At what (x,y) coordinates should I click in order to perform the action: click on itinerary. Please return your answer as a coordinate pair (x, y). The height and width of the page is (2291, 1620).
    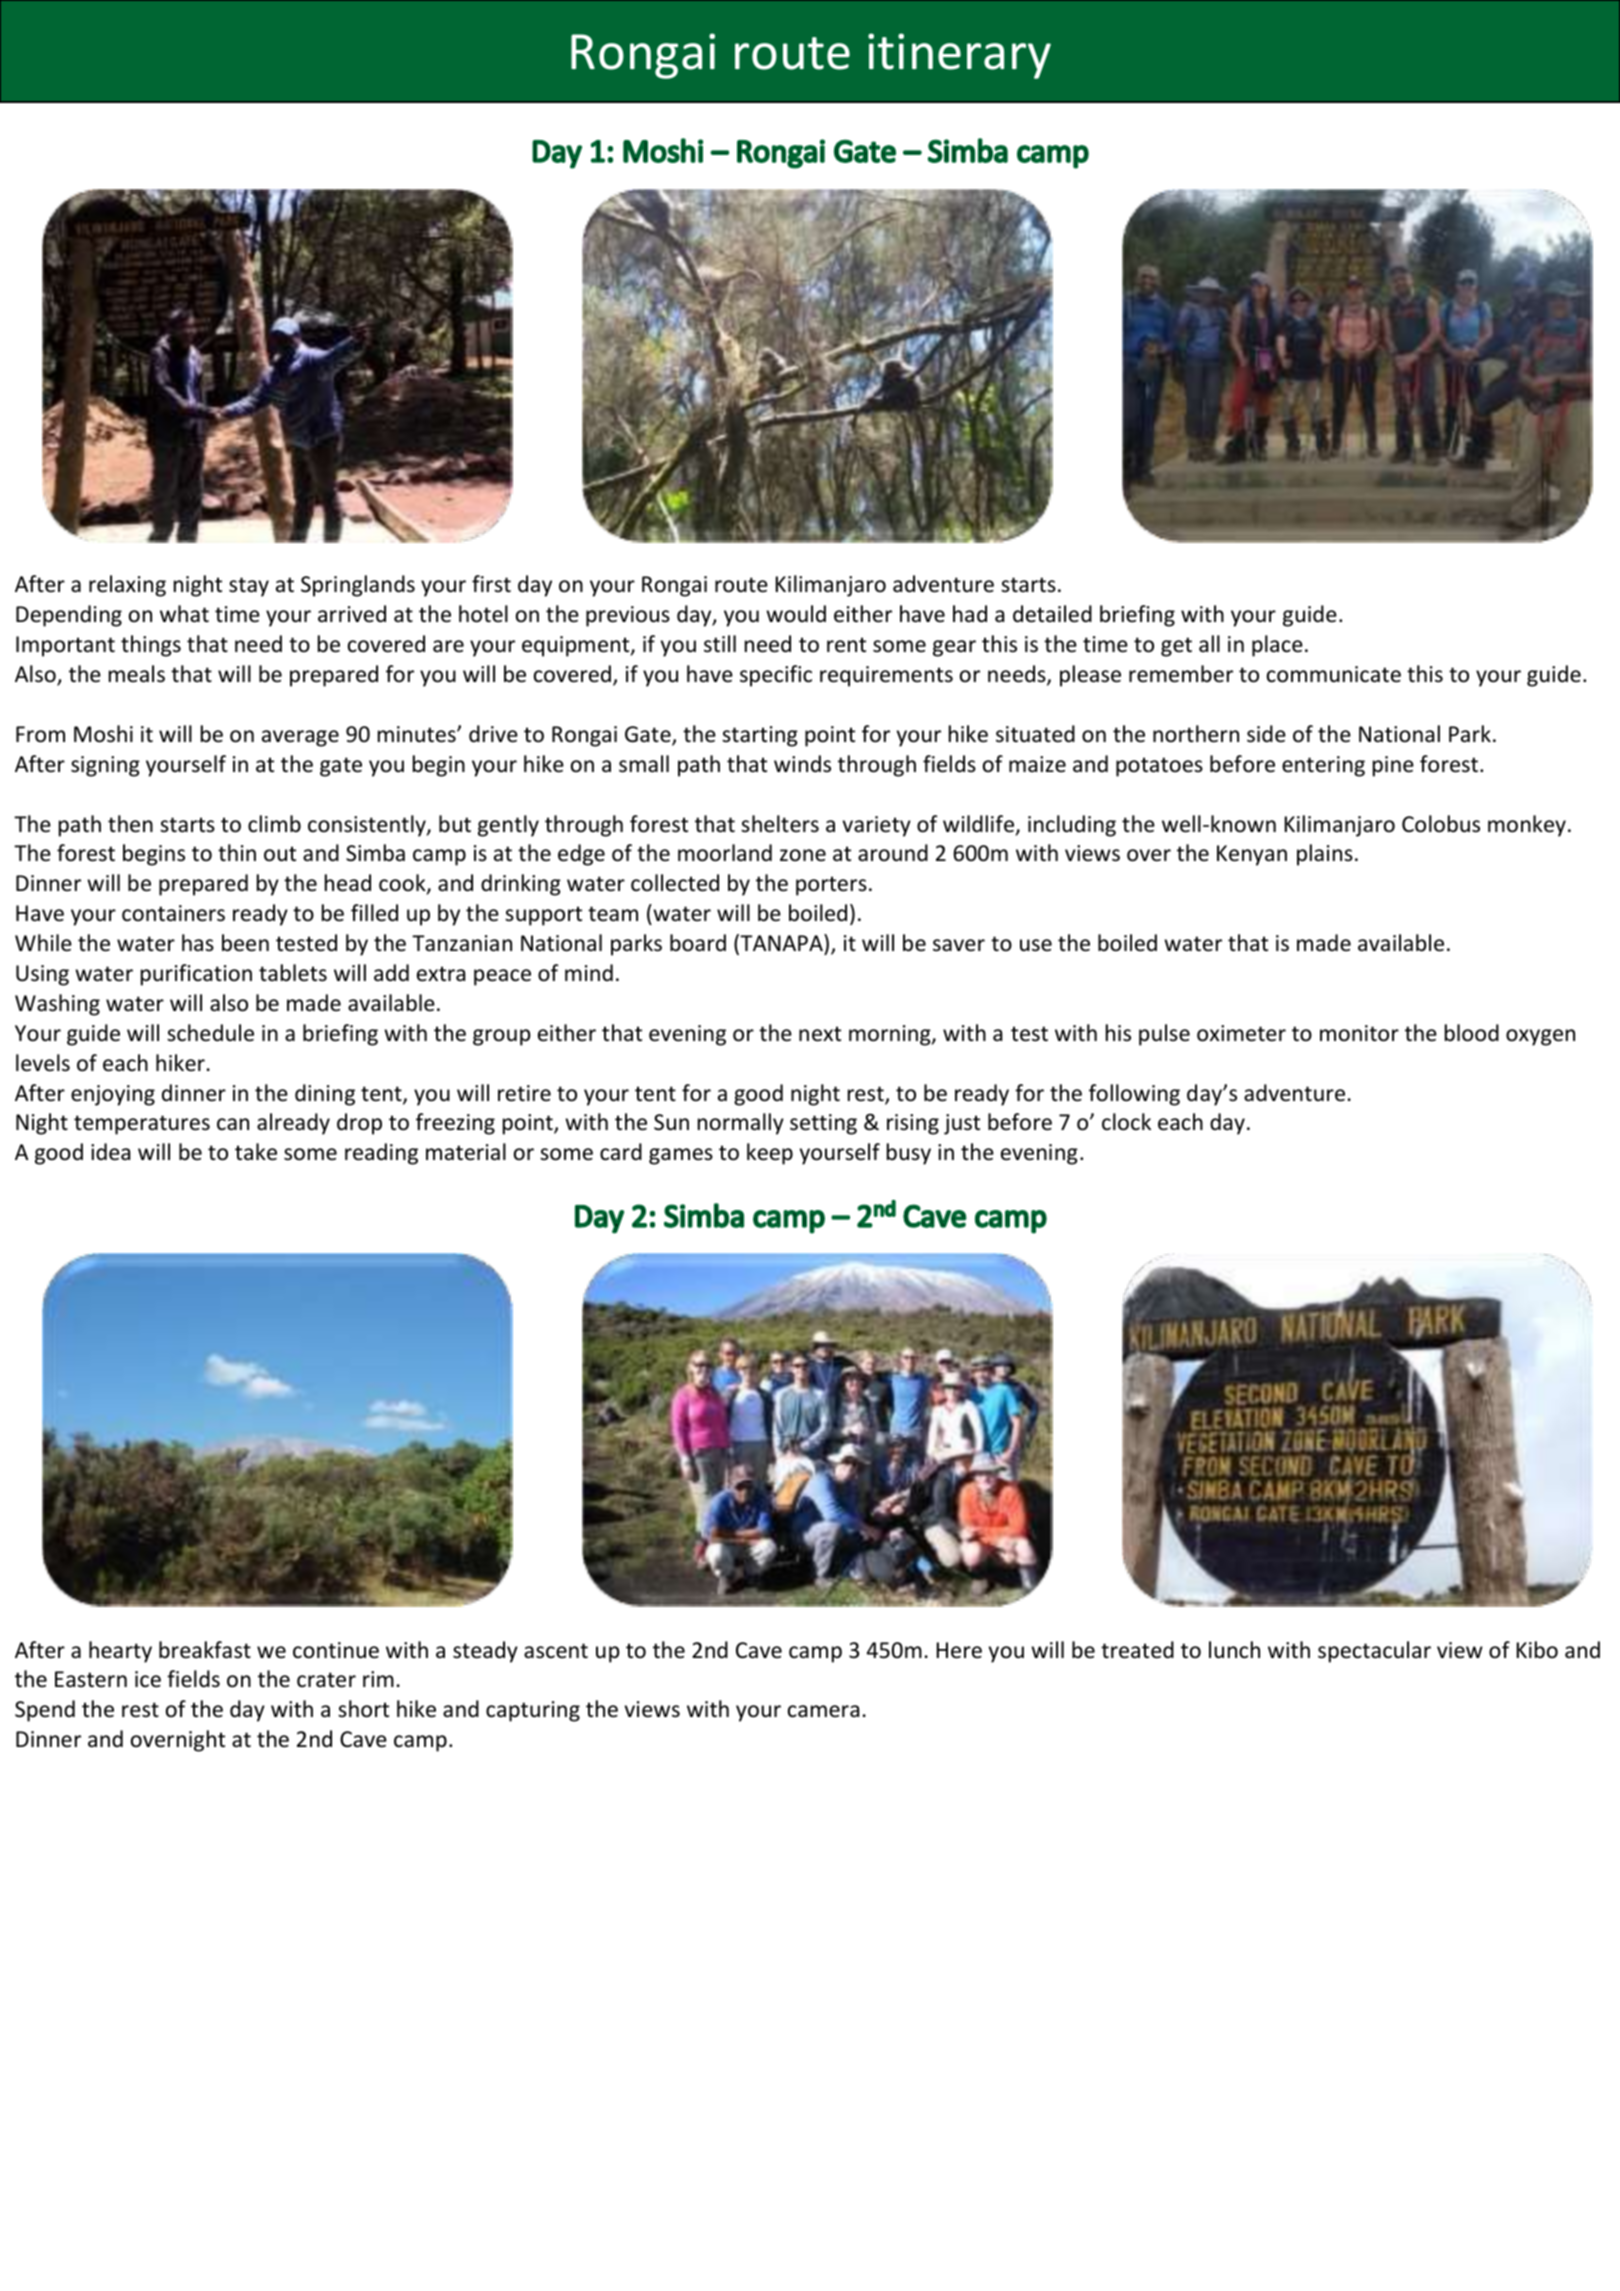
    Looking at the image, I should click on (959, 56).
